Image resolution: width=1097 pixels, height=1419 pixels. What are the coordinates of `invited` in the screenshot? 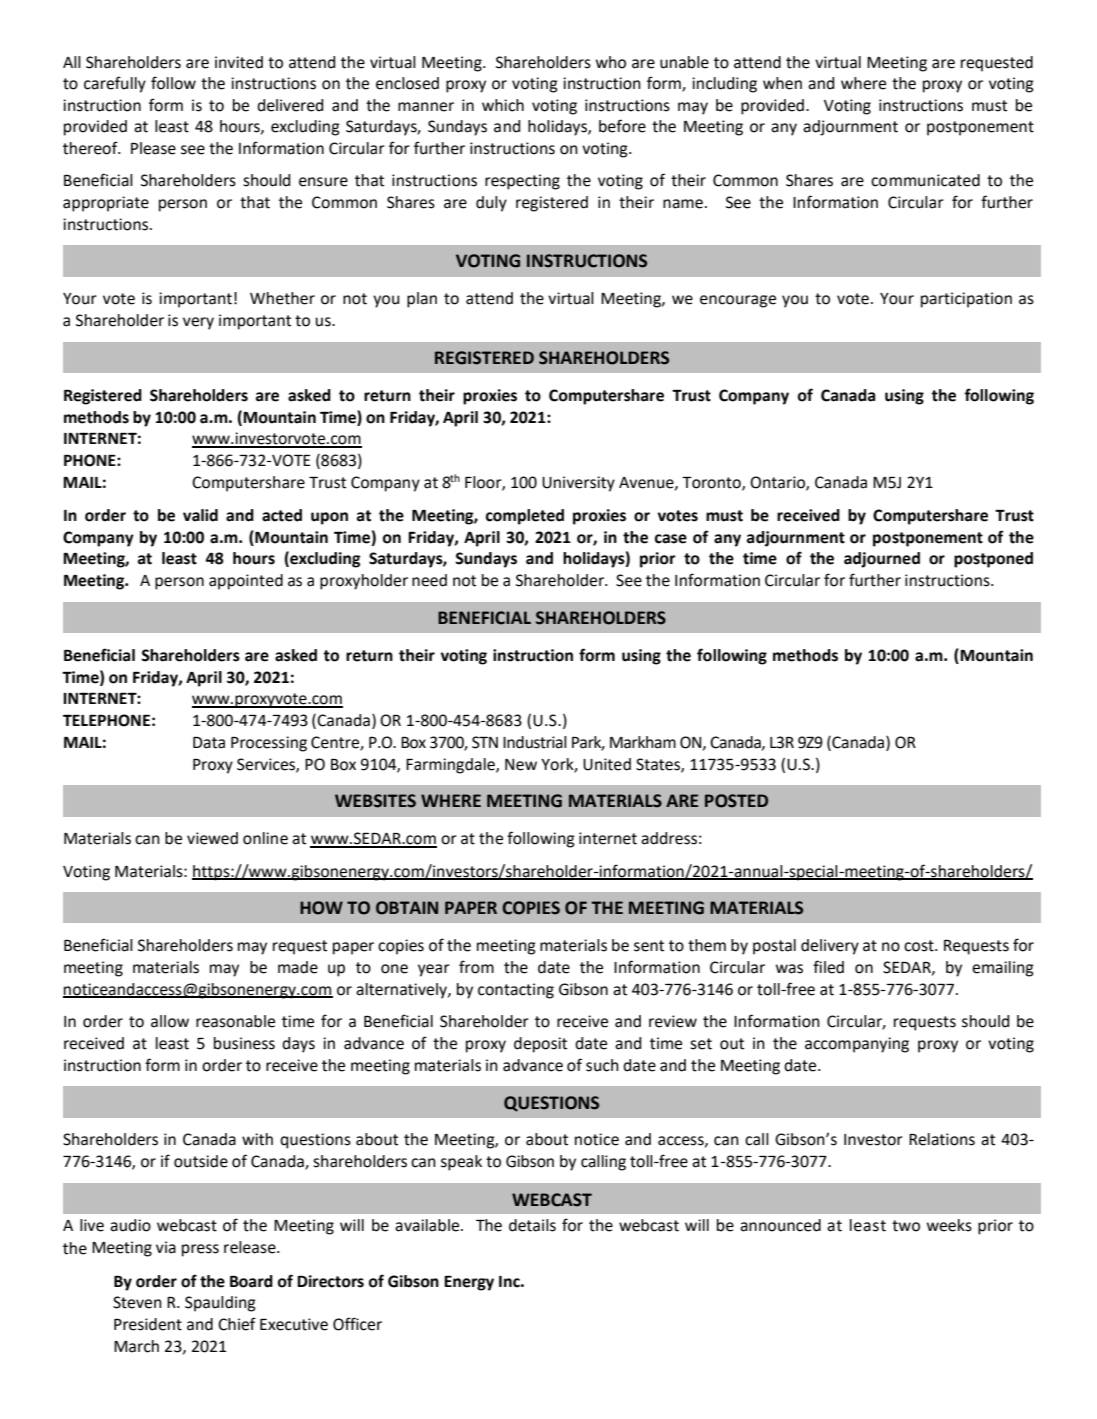 It's located at (239, 62).
